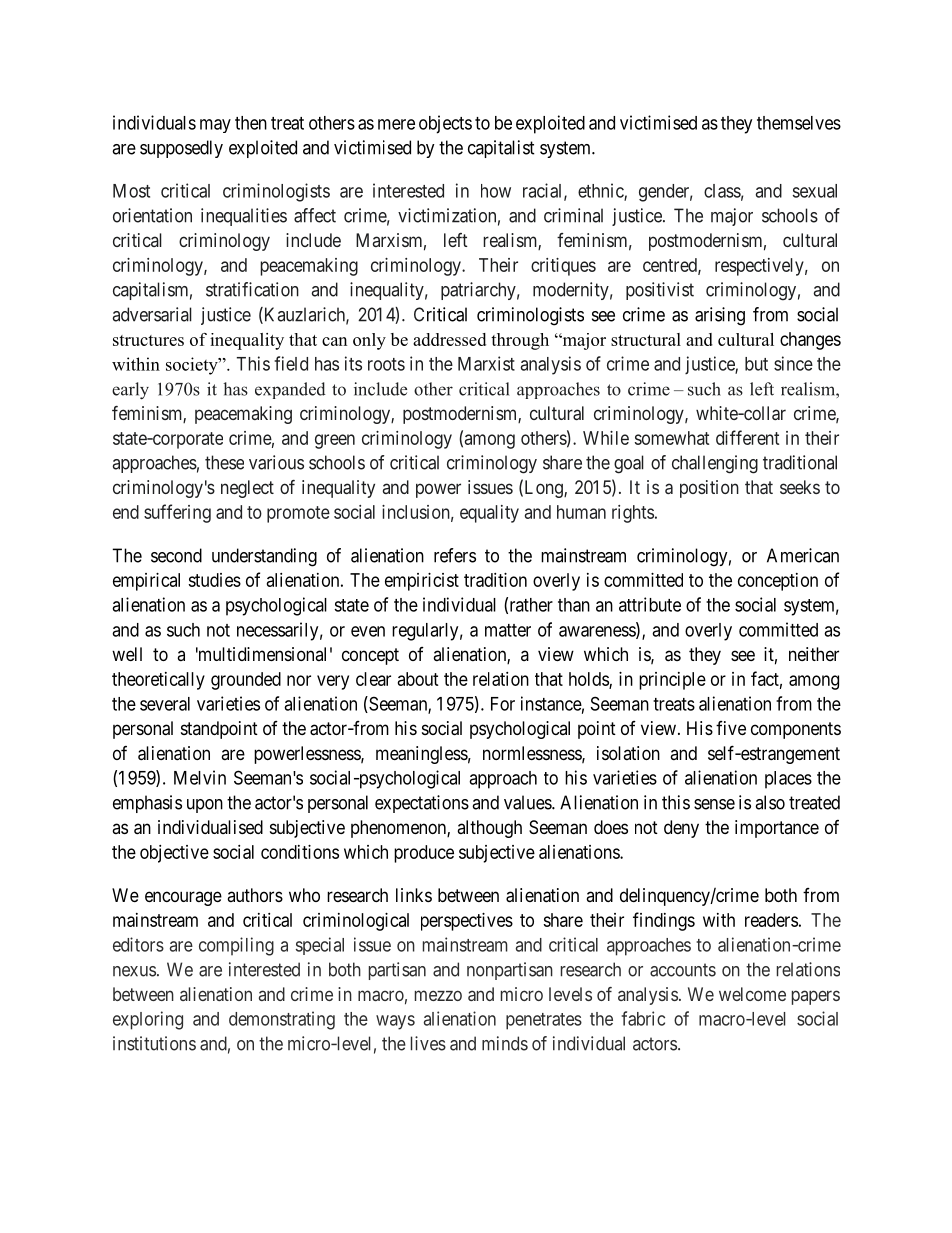 This screenshot has height=1233, width=952. I want to click on themselves, so click(799, 123).
